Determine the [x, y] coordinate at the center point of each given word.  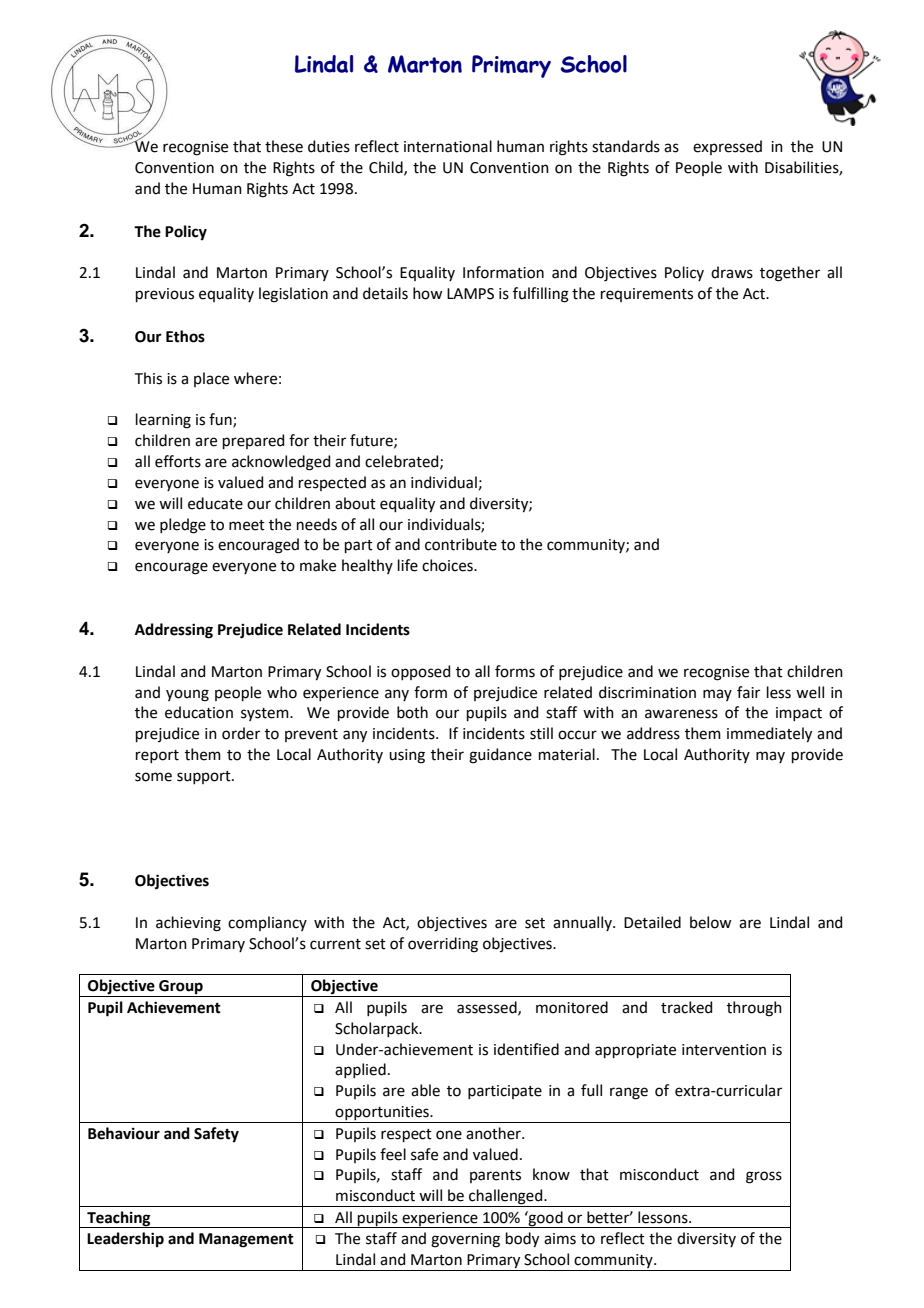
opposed [420, 672]
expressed [727, 147]
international [448, 146]
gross [764, 1177]
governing [465, 1240]
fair [748, 692]
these [284, 146]
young [187, 695]
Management [246, 1240]
